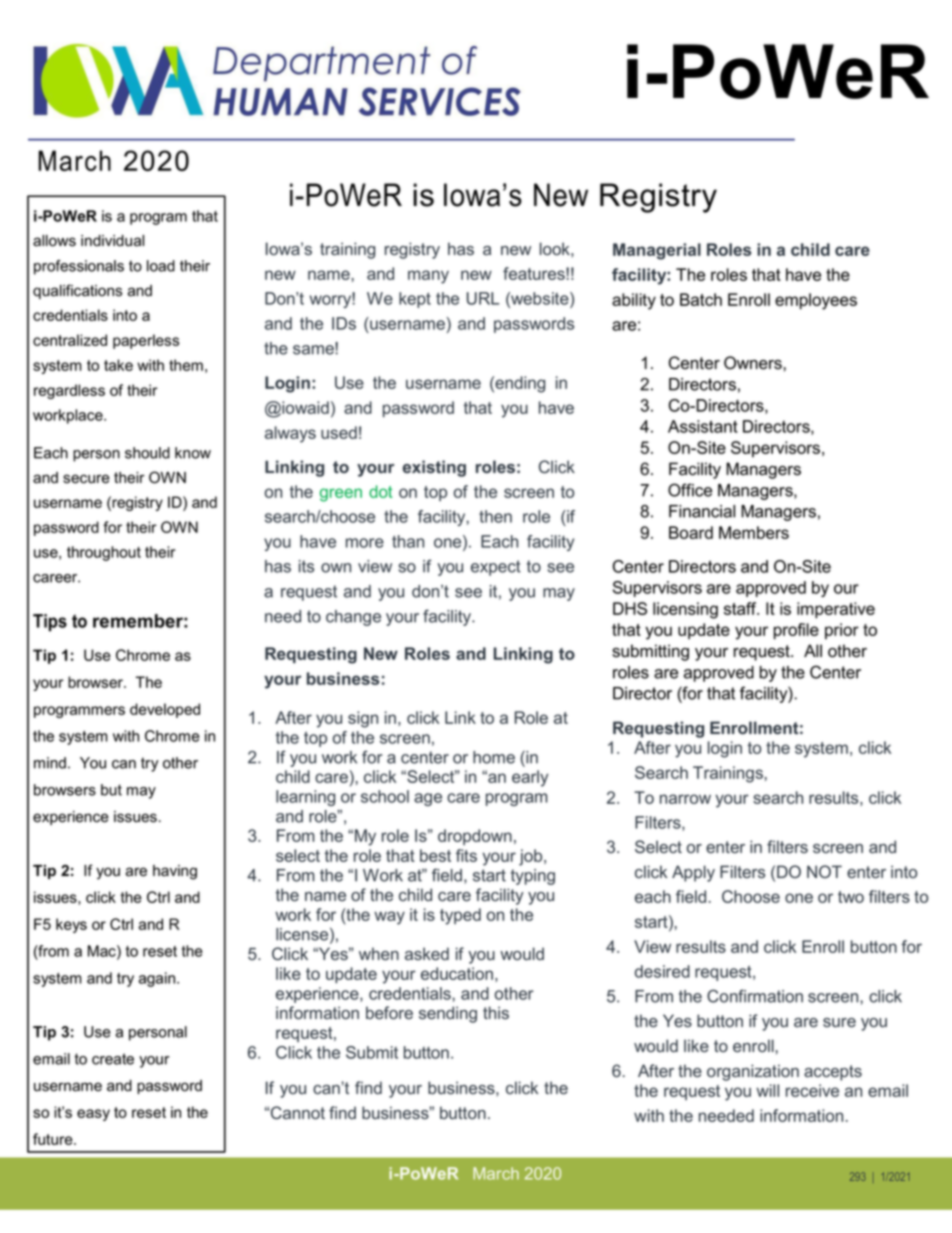  What do you see at coordinates (161, 266) in the screenshot?
I see `load` at bounding box center [161, 266].
